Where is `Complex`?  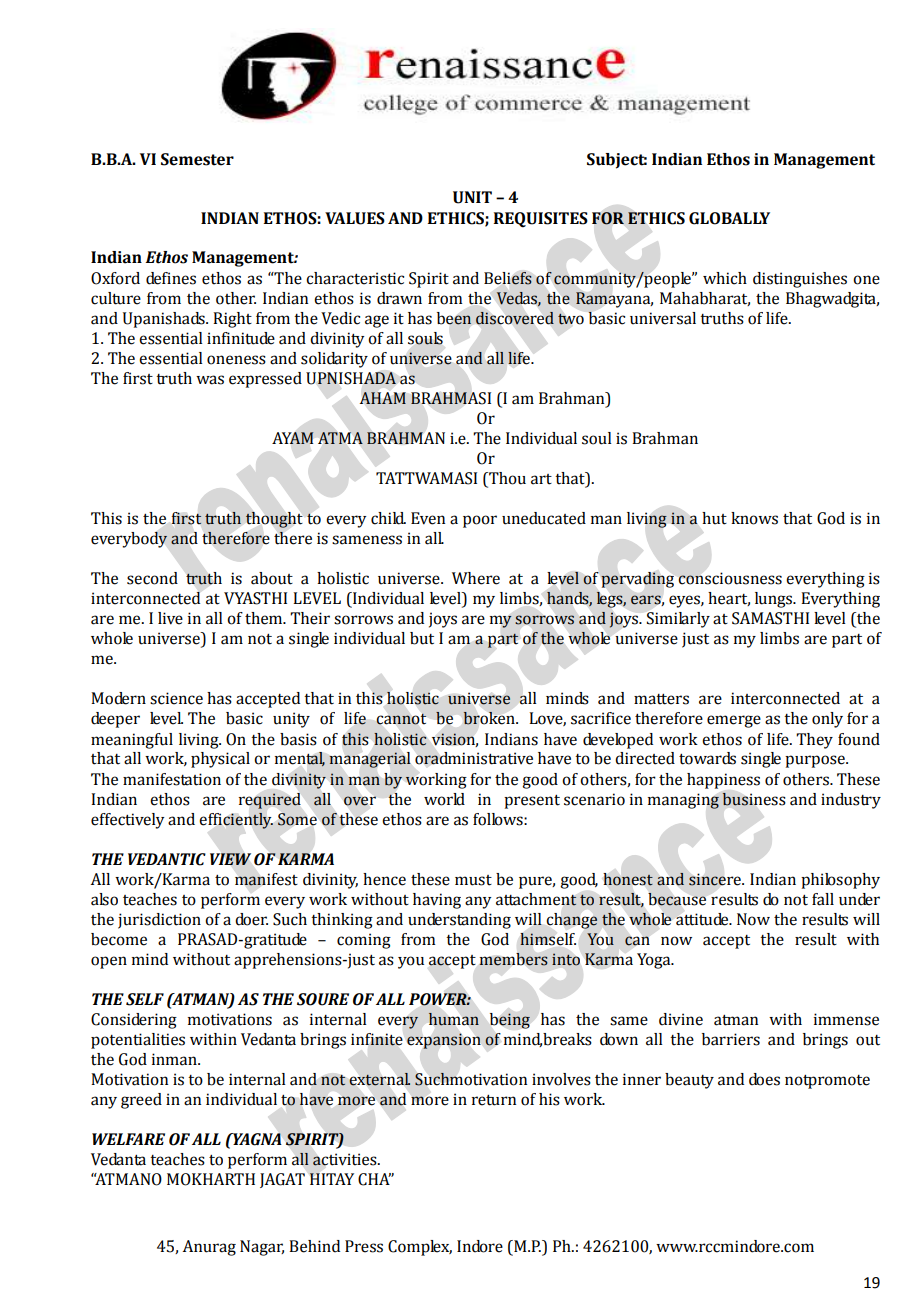 Complex is located at coordinates (420, 1248).
